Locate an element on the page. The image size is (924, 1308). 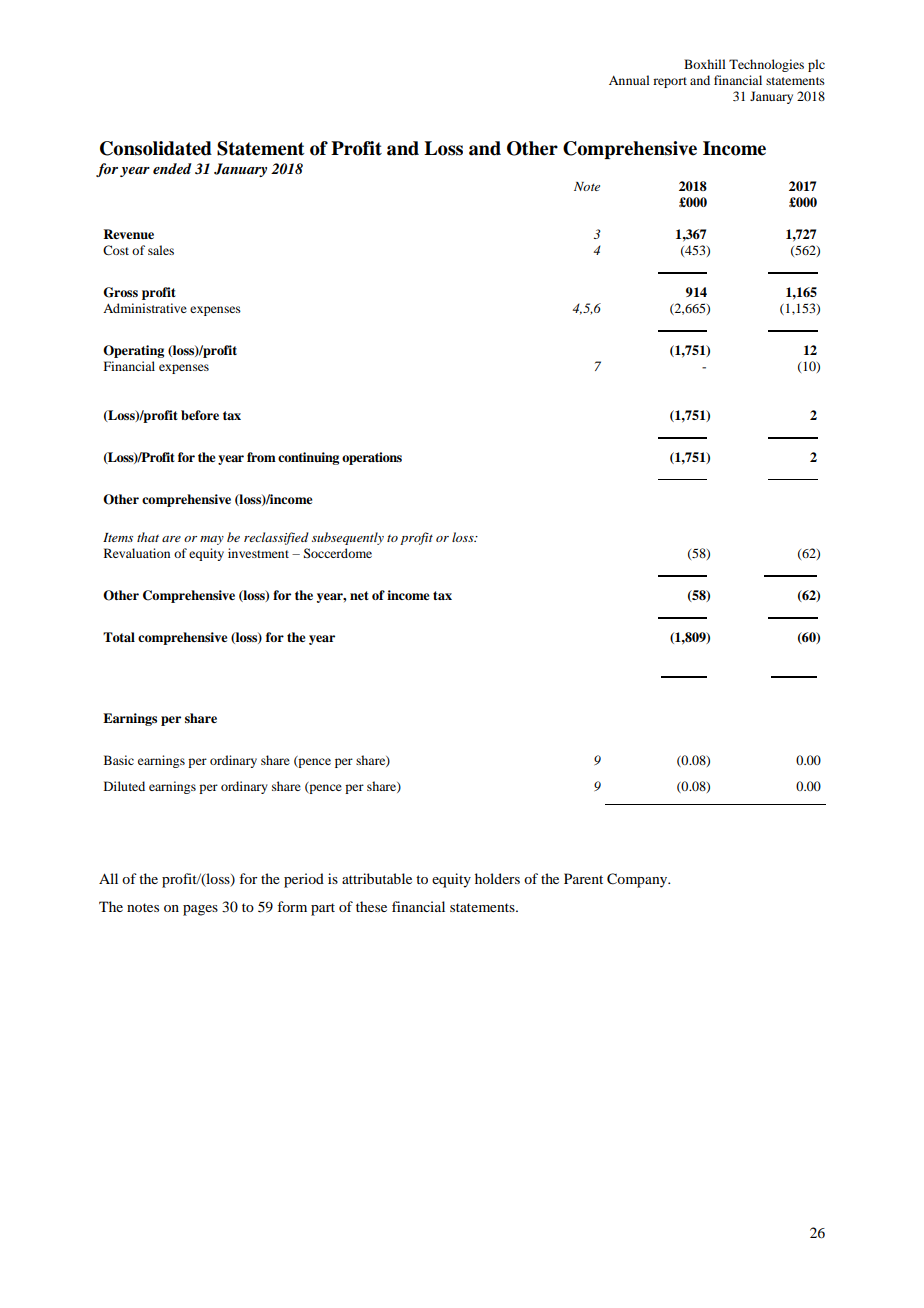
pages is located at coordinates (200, 910).
